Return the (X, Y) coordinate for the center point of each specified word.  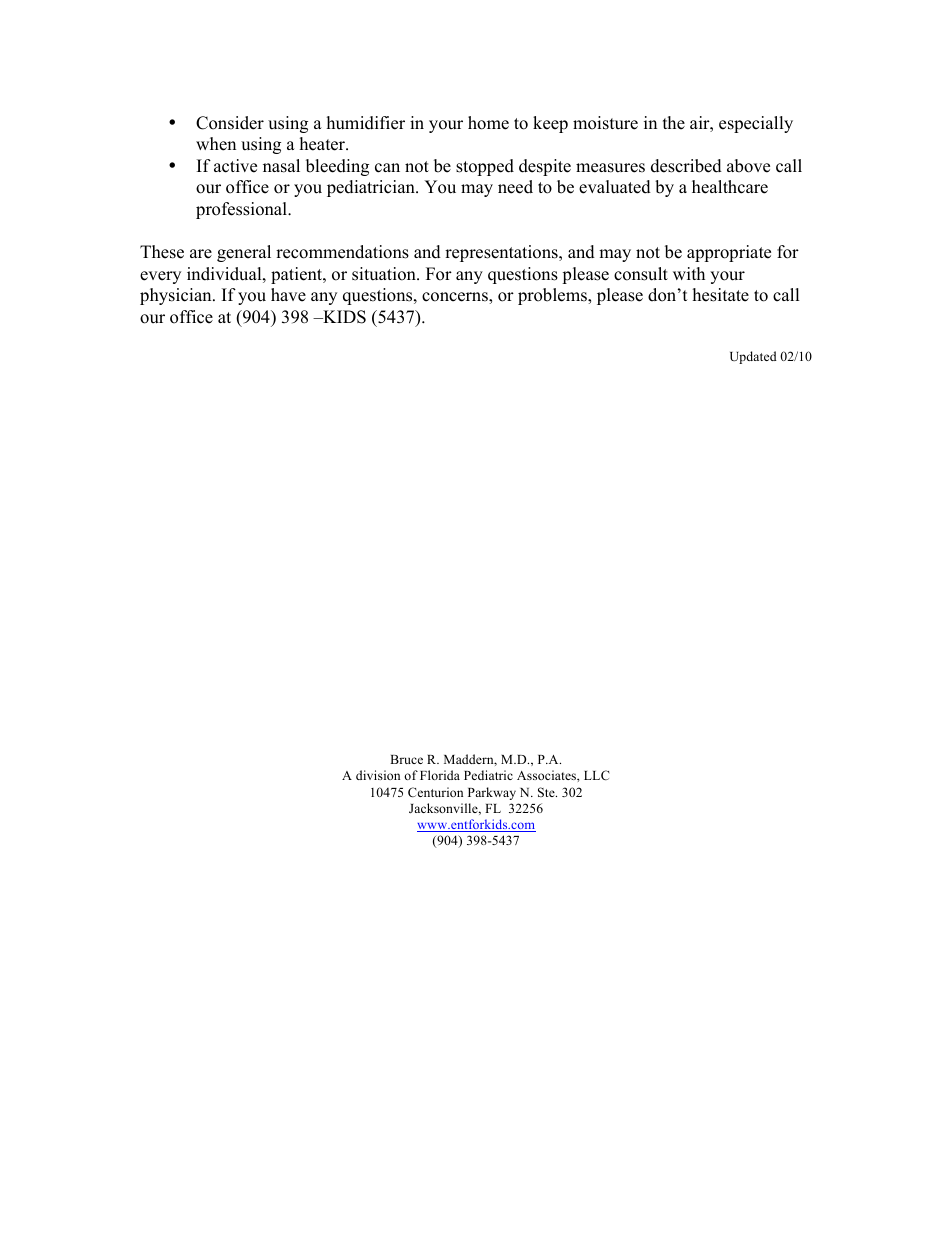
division (378, 775)
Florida (440, 775)
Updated (753, 357)
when (216, 144)
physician (177, 296)
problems (553, 296)
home (488, 123)
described (686, 166)
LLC (597, 775)
